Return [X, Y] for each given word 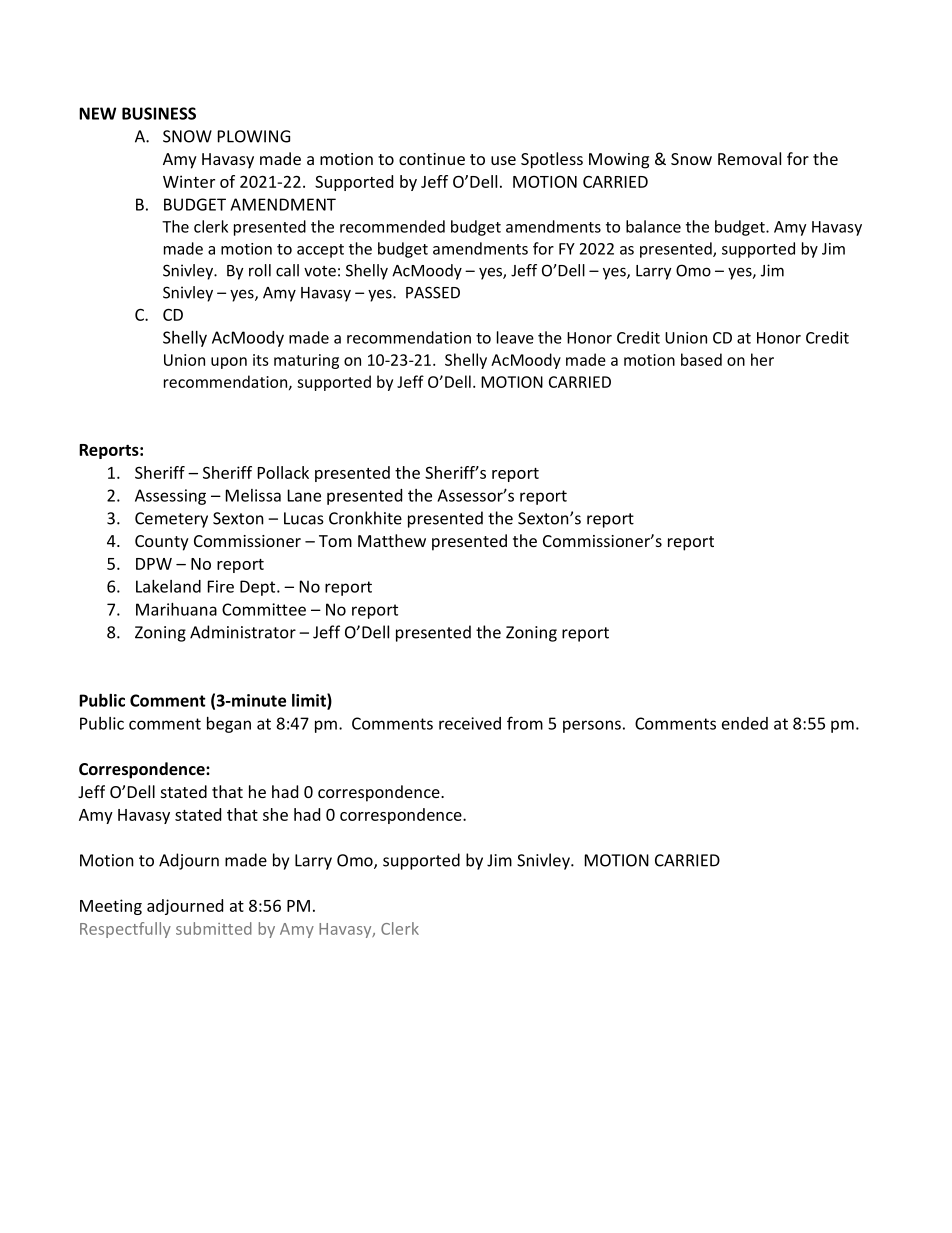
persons [592, 726]
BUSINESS [159, 113]
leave [515, 337]
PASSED [433, 292]
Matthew [392, 540]
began [229, 725]
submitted [214, 928]
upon [229, 363]
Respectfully [125, 930]
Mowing [619, 161]
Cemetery [171, 520]
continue [432, 159]
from [525, 723]
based [701, 359]
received [470, 723]
